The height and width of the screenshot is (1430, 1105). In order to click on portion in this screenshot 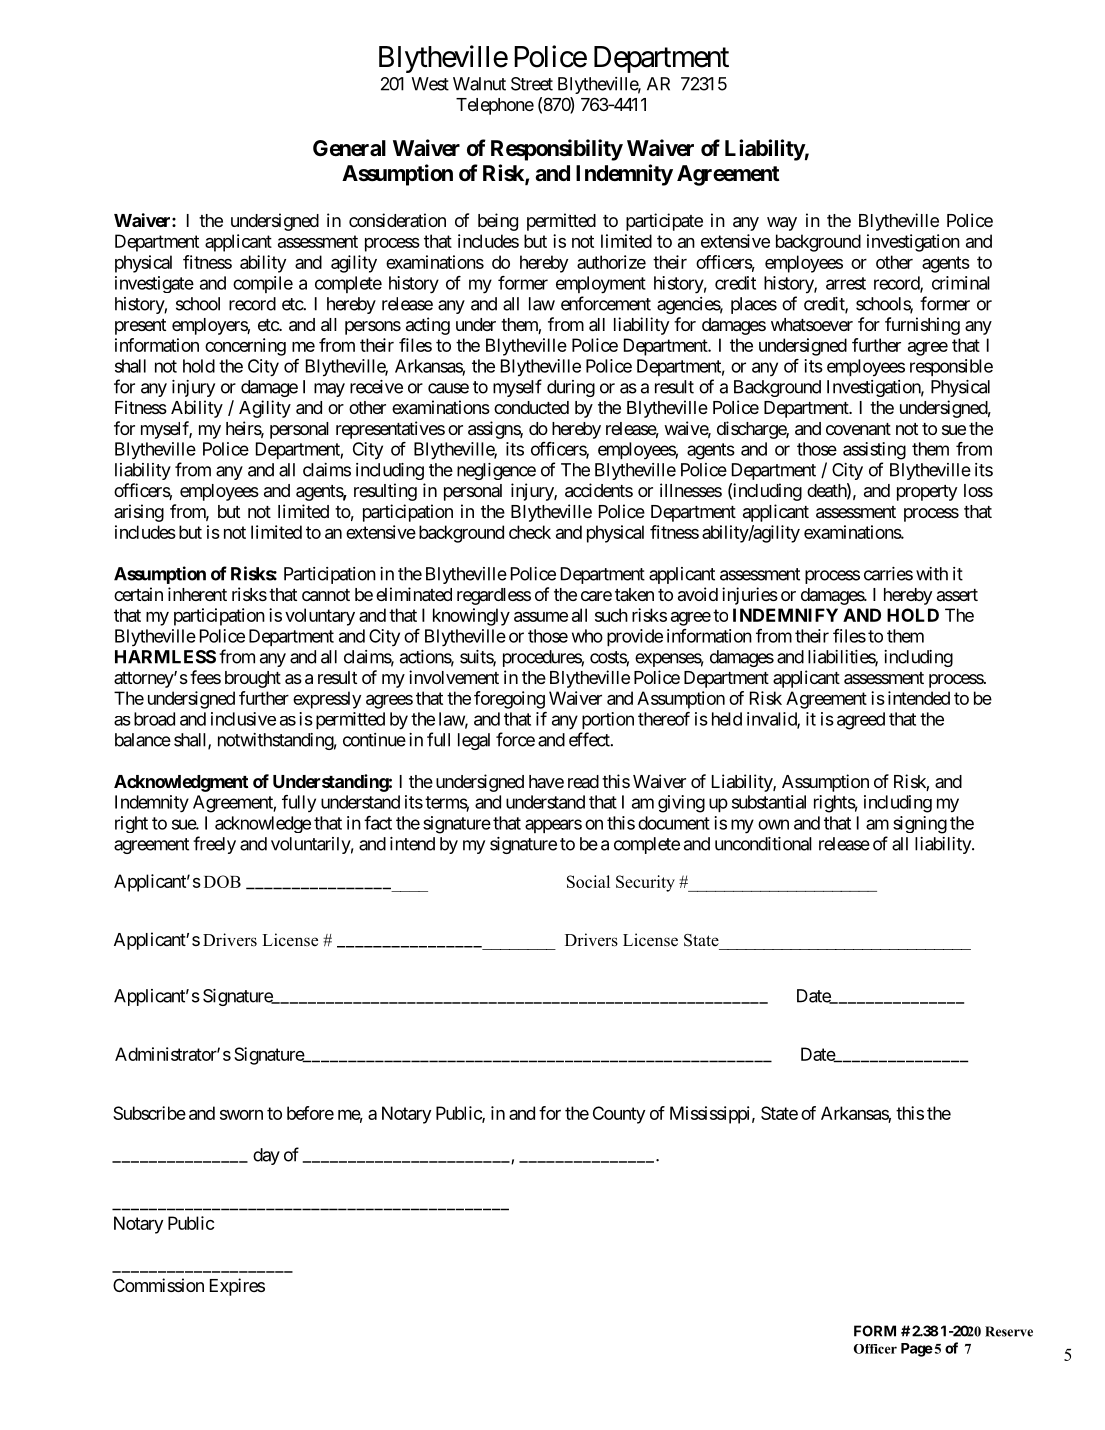, I will do `click(608, 720)`.
